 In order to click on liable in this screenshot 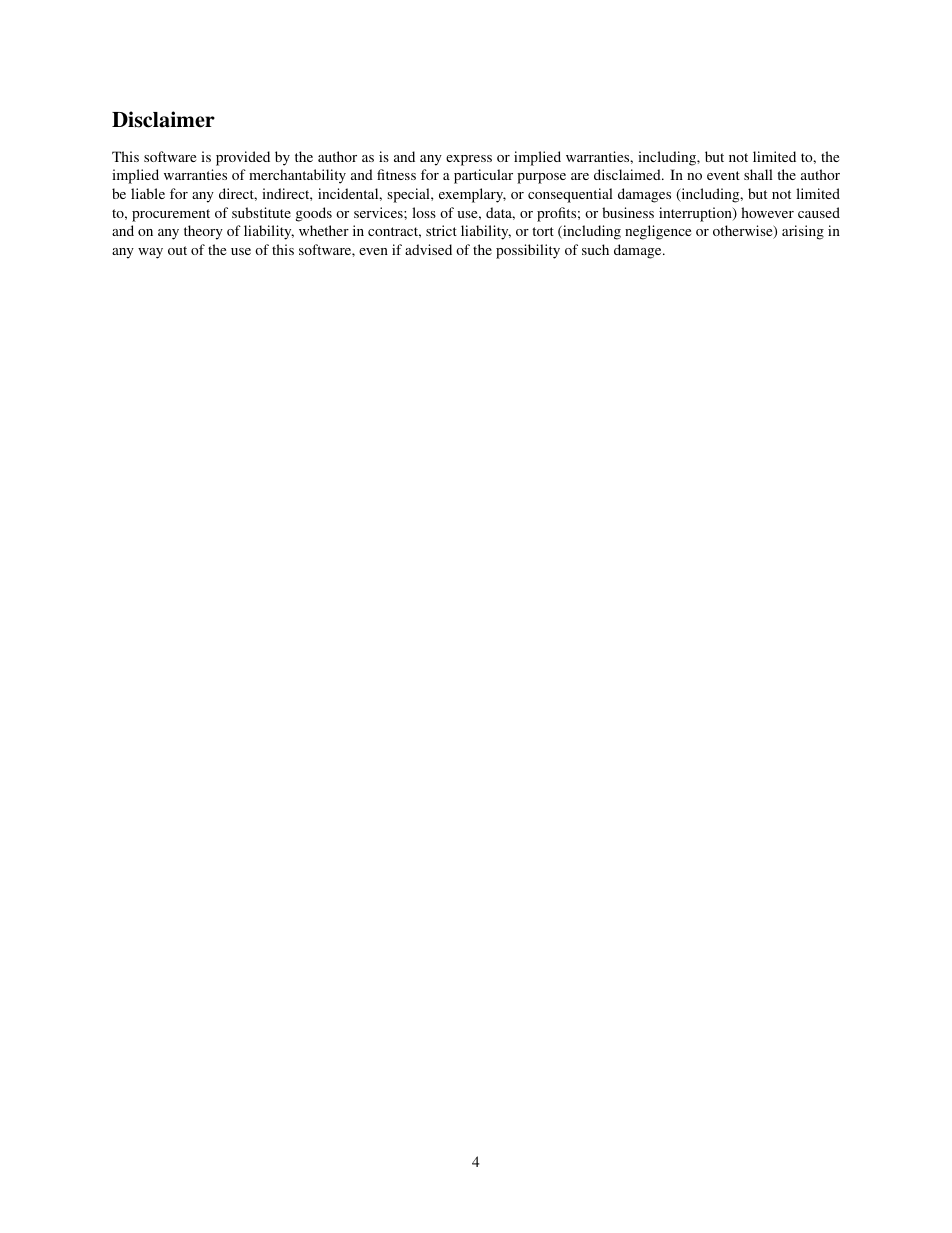, I will do `click(148, 193)`.
